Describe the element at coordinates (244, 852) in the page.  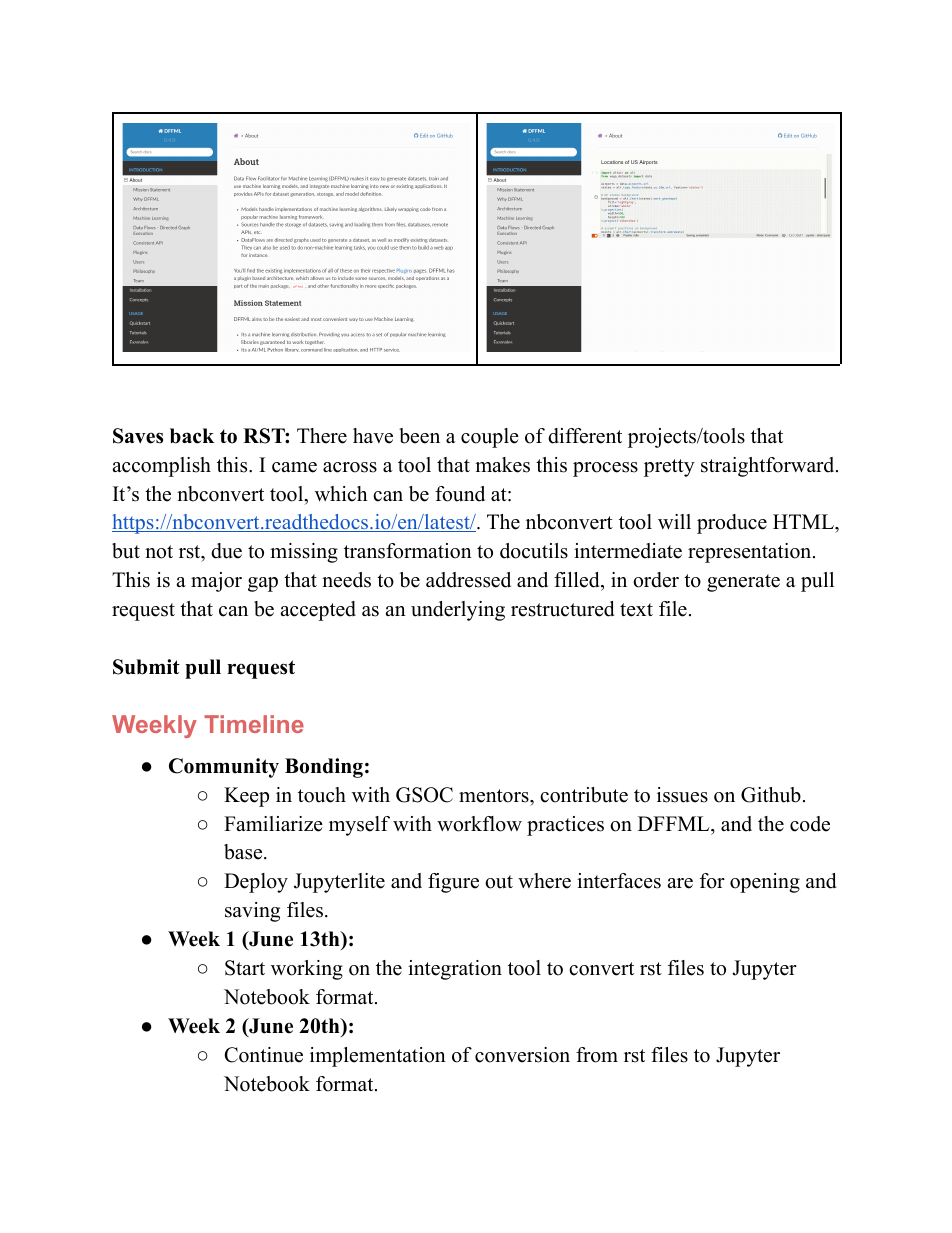
I see `base` at that location.
